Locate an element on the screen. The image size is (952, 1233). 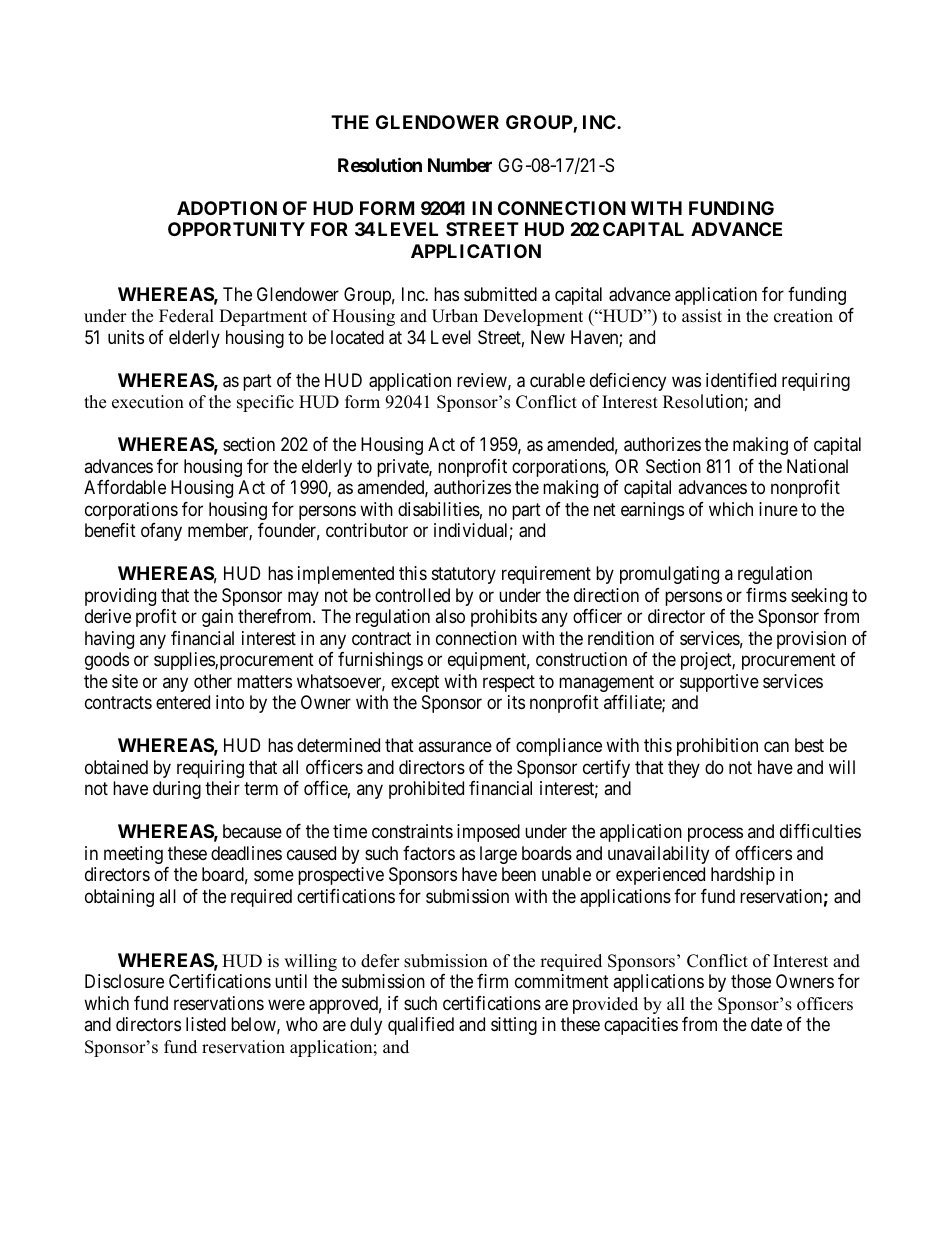
assurance is located at coordinates (455, 747).
